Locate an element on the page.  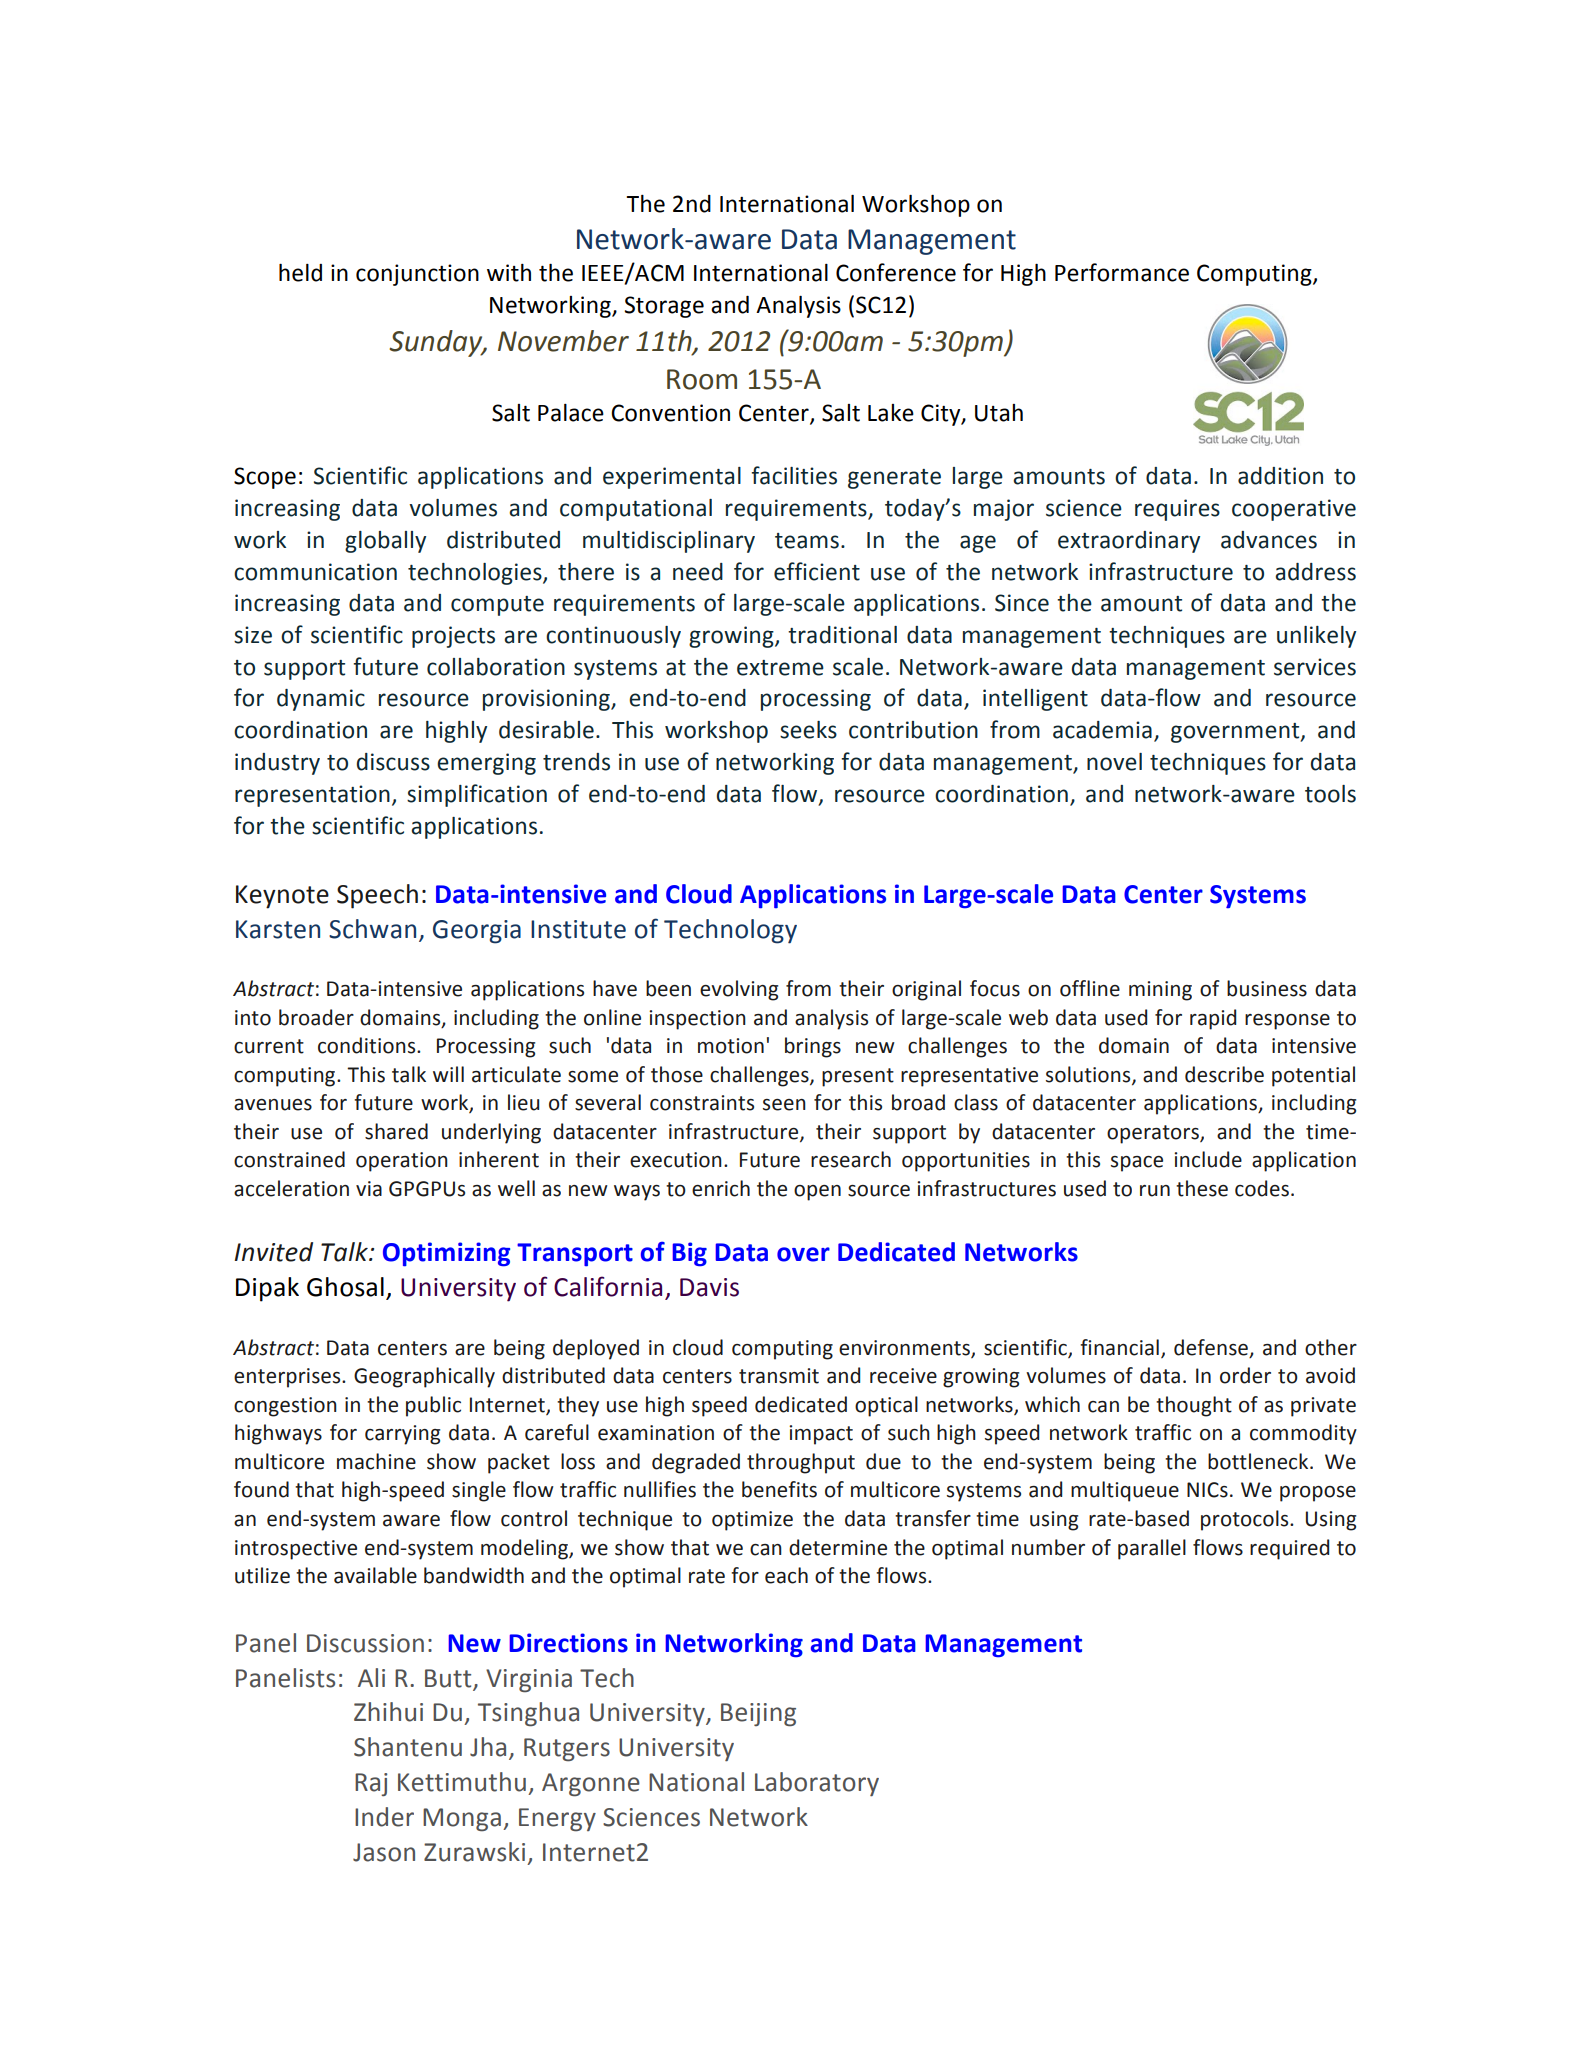
conditions is located at coordinates (368, 1045).
